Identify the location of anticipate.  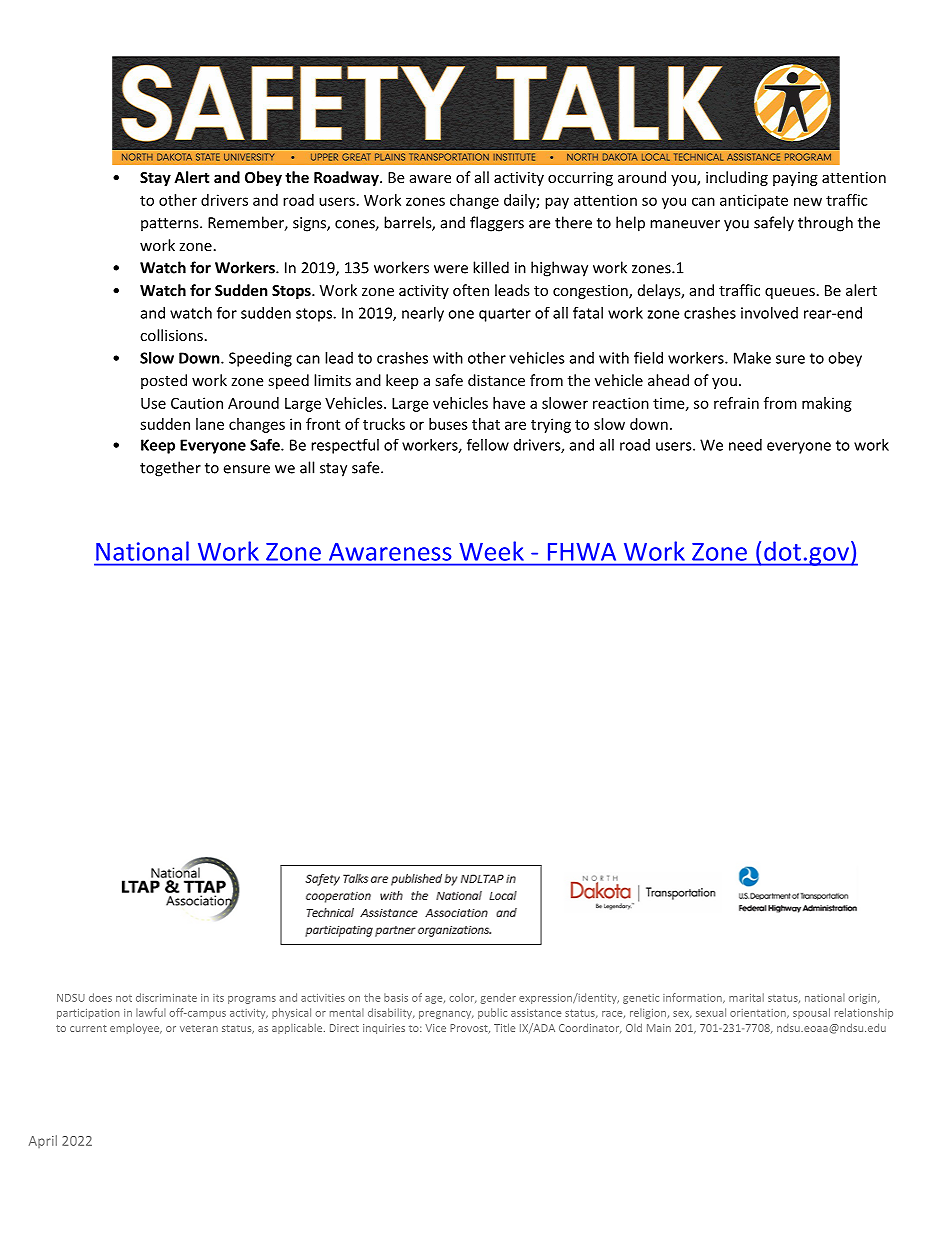
(754, 201).
